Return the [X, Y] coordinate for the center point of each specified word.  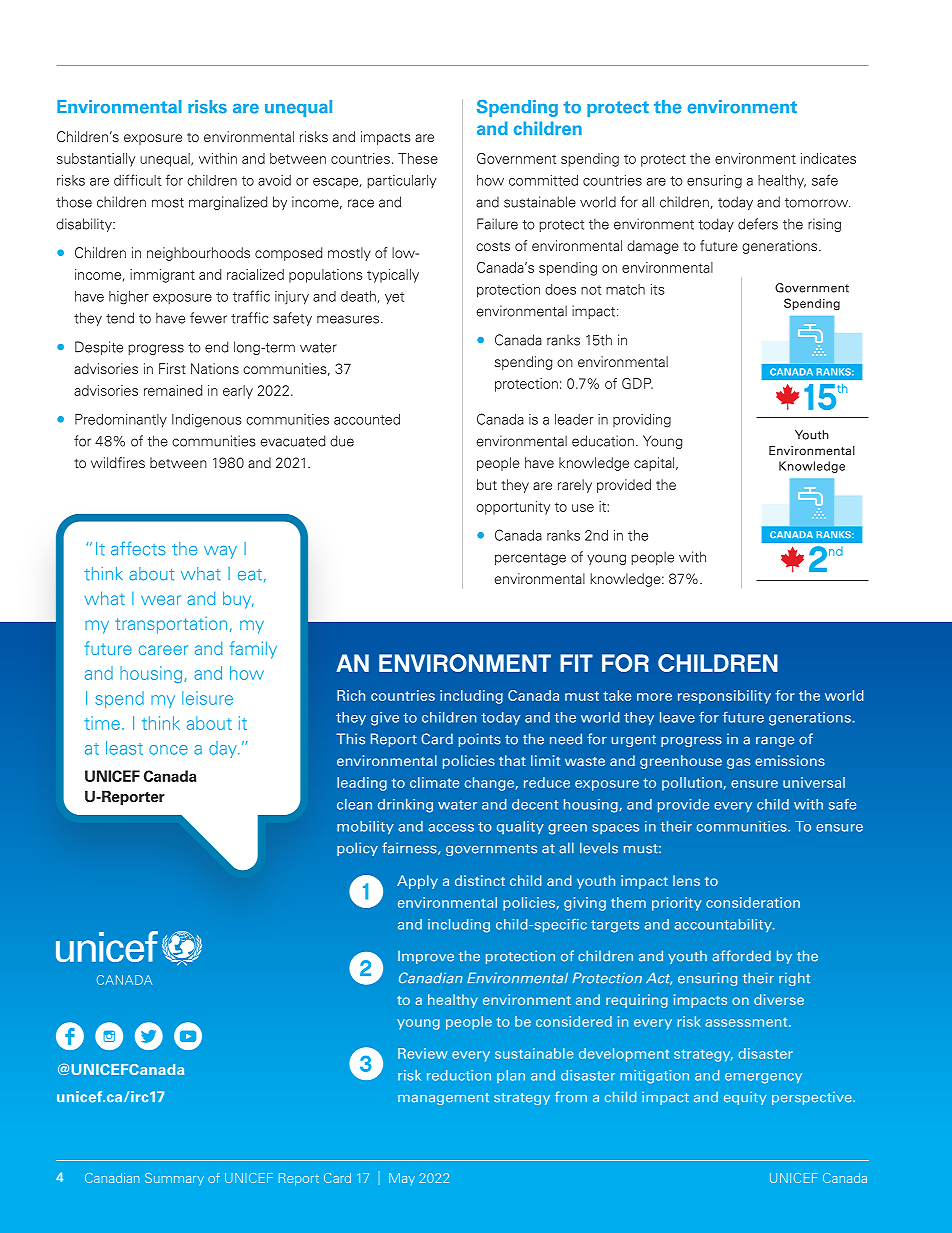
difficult [137, 180]
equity [745, 1098]
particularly [401, 182]
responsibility [724, 697]
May [402, 1179]
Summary [174, 1179]
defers [758, 224]
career [163, 650]
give [385, 719]
